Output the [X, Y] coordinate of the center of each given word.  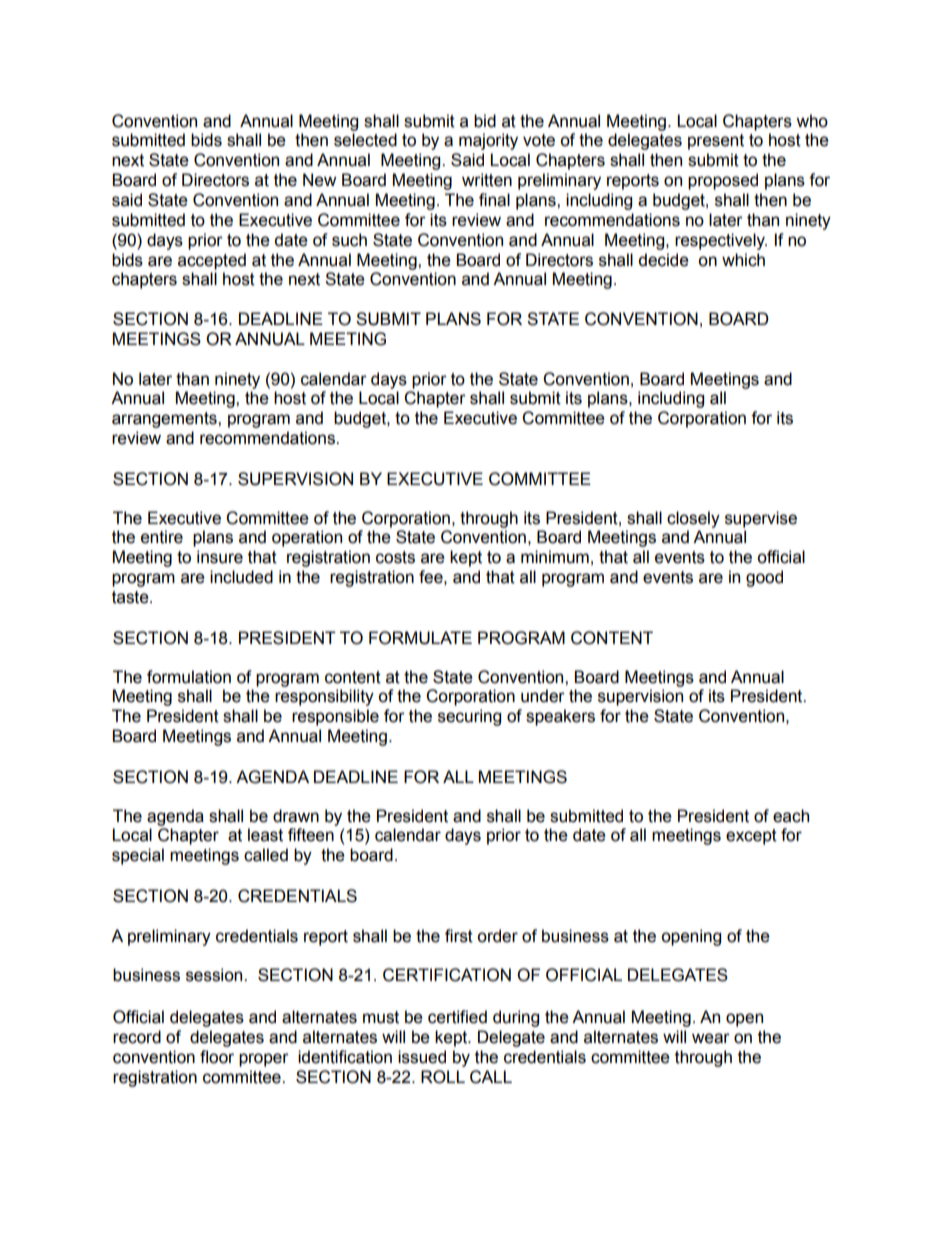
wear [711, 1038]
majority [488, 141]
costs [395, 557]
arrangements [165, 420]
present [716, 142]
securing [469, 717]
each [791, 816]
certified [457, 1017]
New [319, 180]
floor [217, 1057]
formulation [189, 677]
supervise [761, 519]
